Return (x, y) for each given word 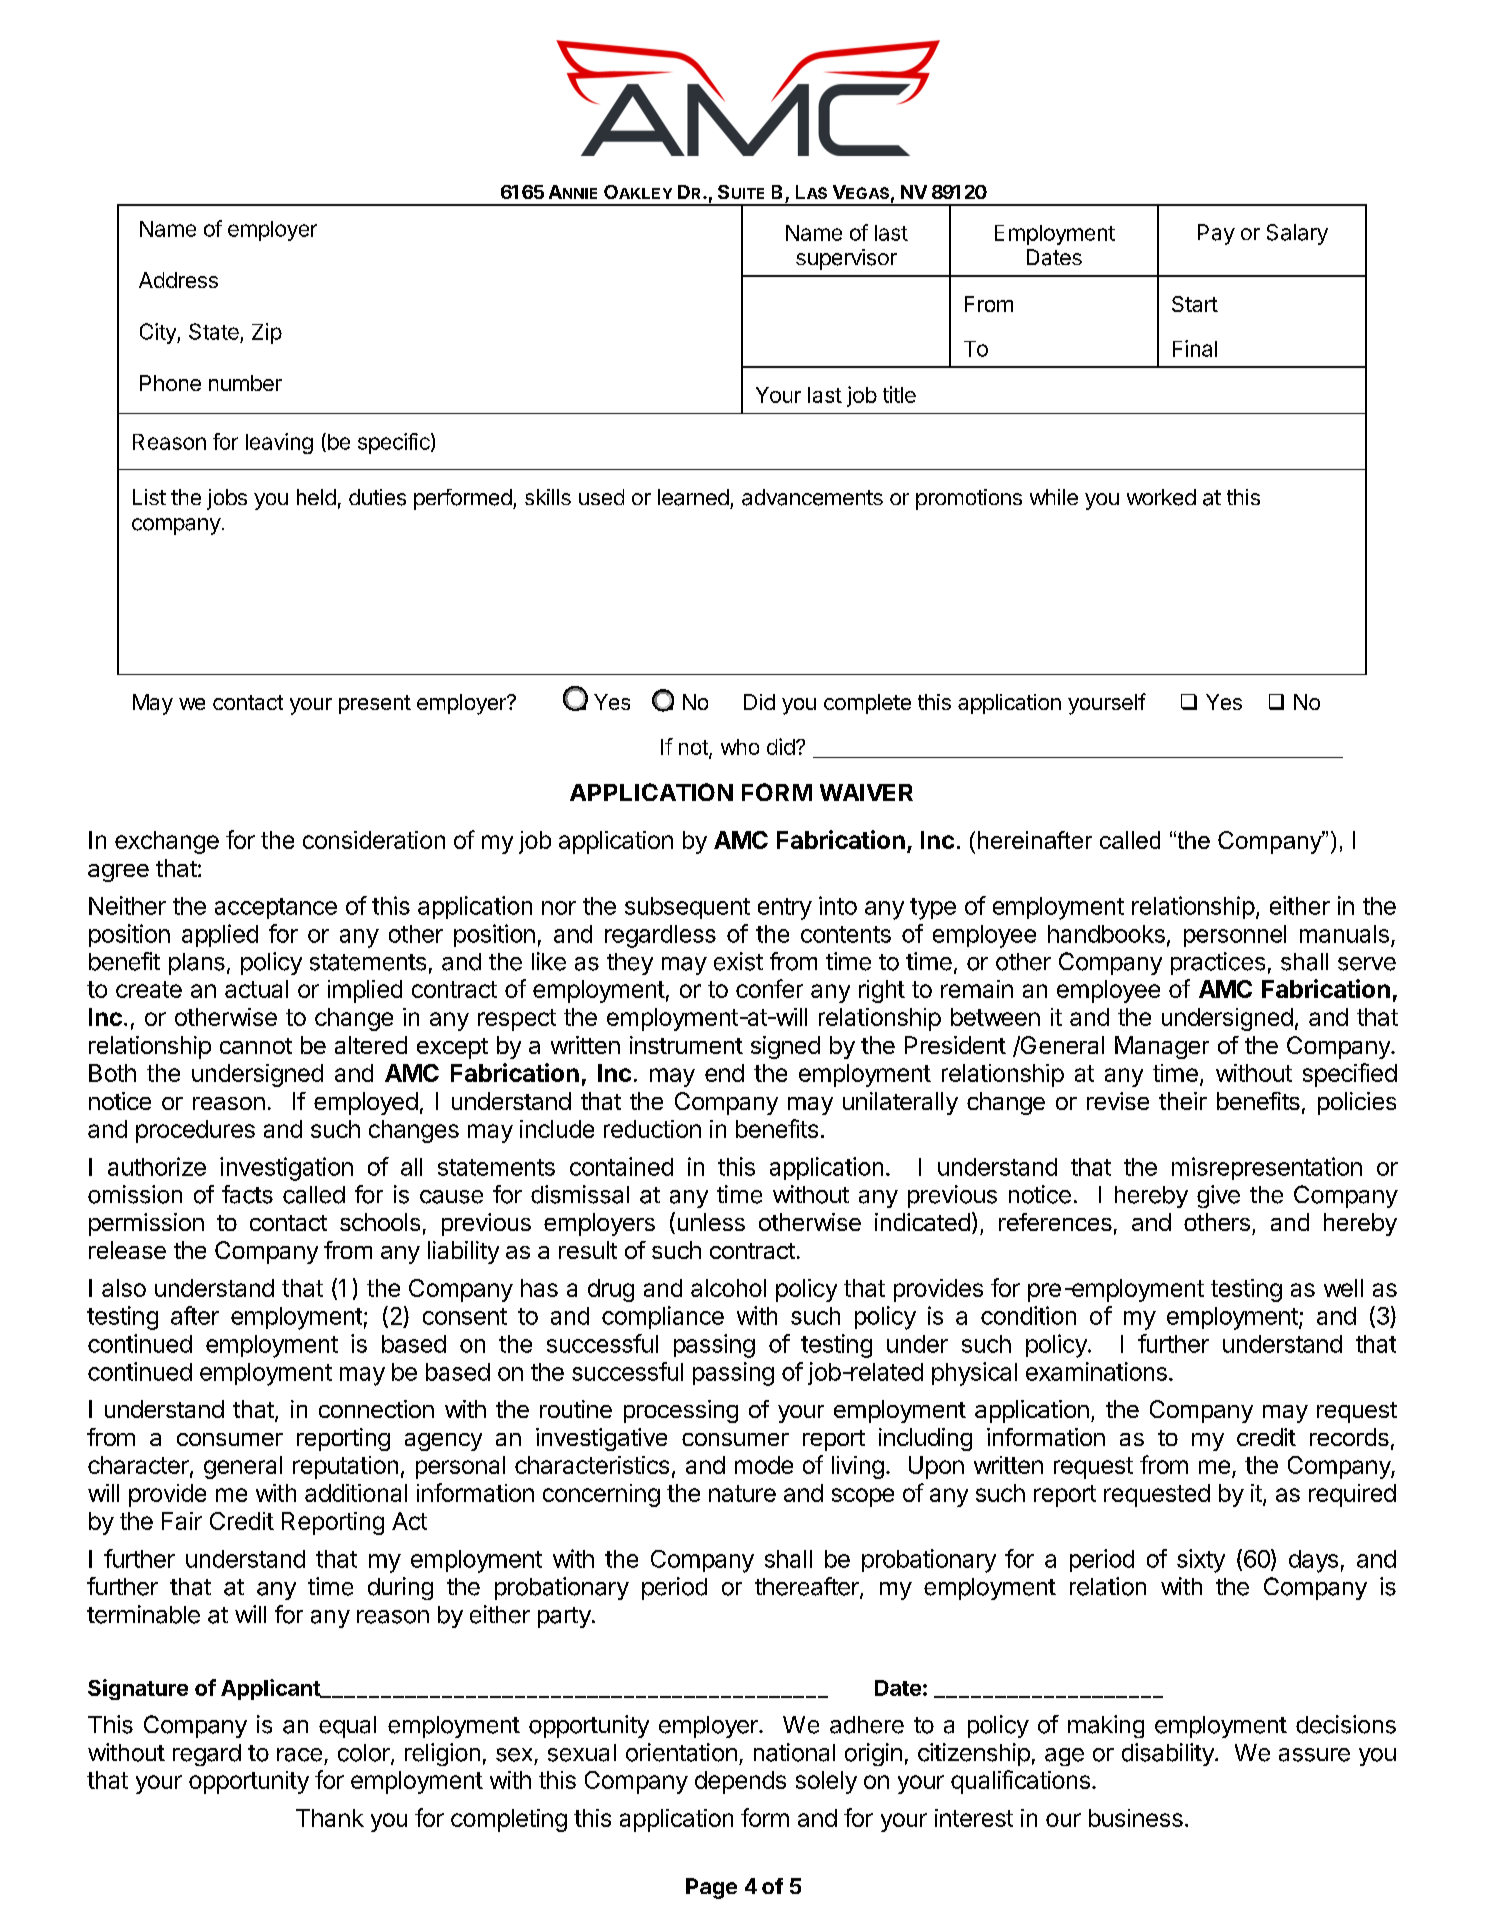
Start (1195, 304)
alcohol (728, 1288)
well (1343, 1288)
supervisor (846, 259)
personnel (1235, 936)
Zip (267, 333)
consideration (374, 840)
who (740, 747)
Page (711, 1888)
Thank (330, 1818)
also (124, 1288)
